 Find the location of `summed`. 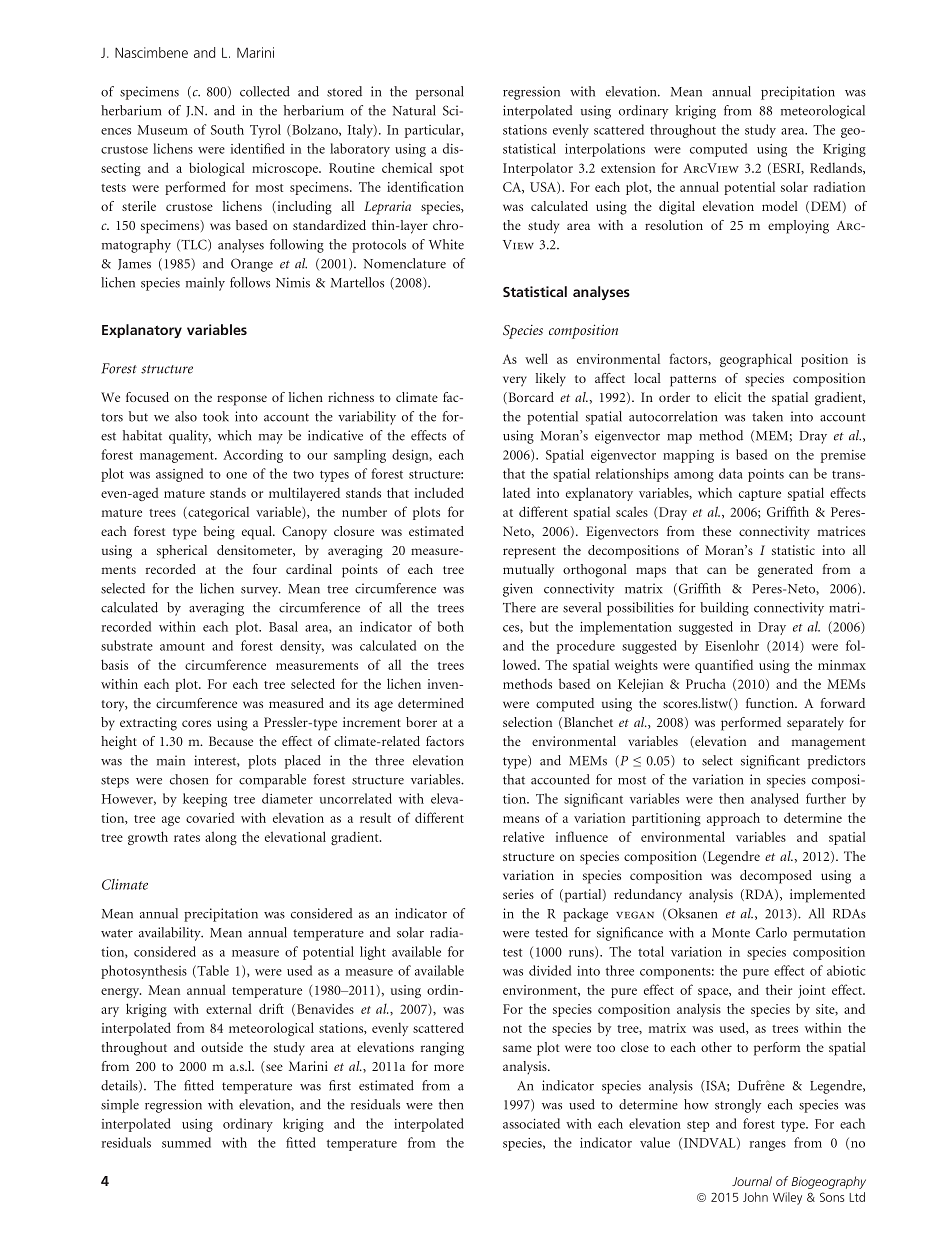

summed is located at coordinates (186, 1142).
